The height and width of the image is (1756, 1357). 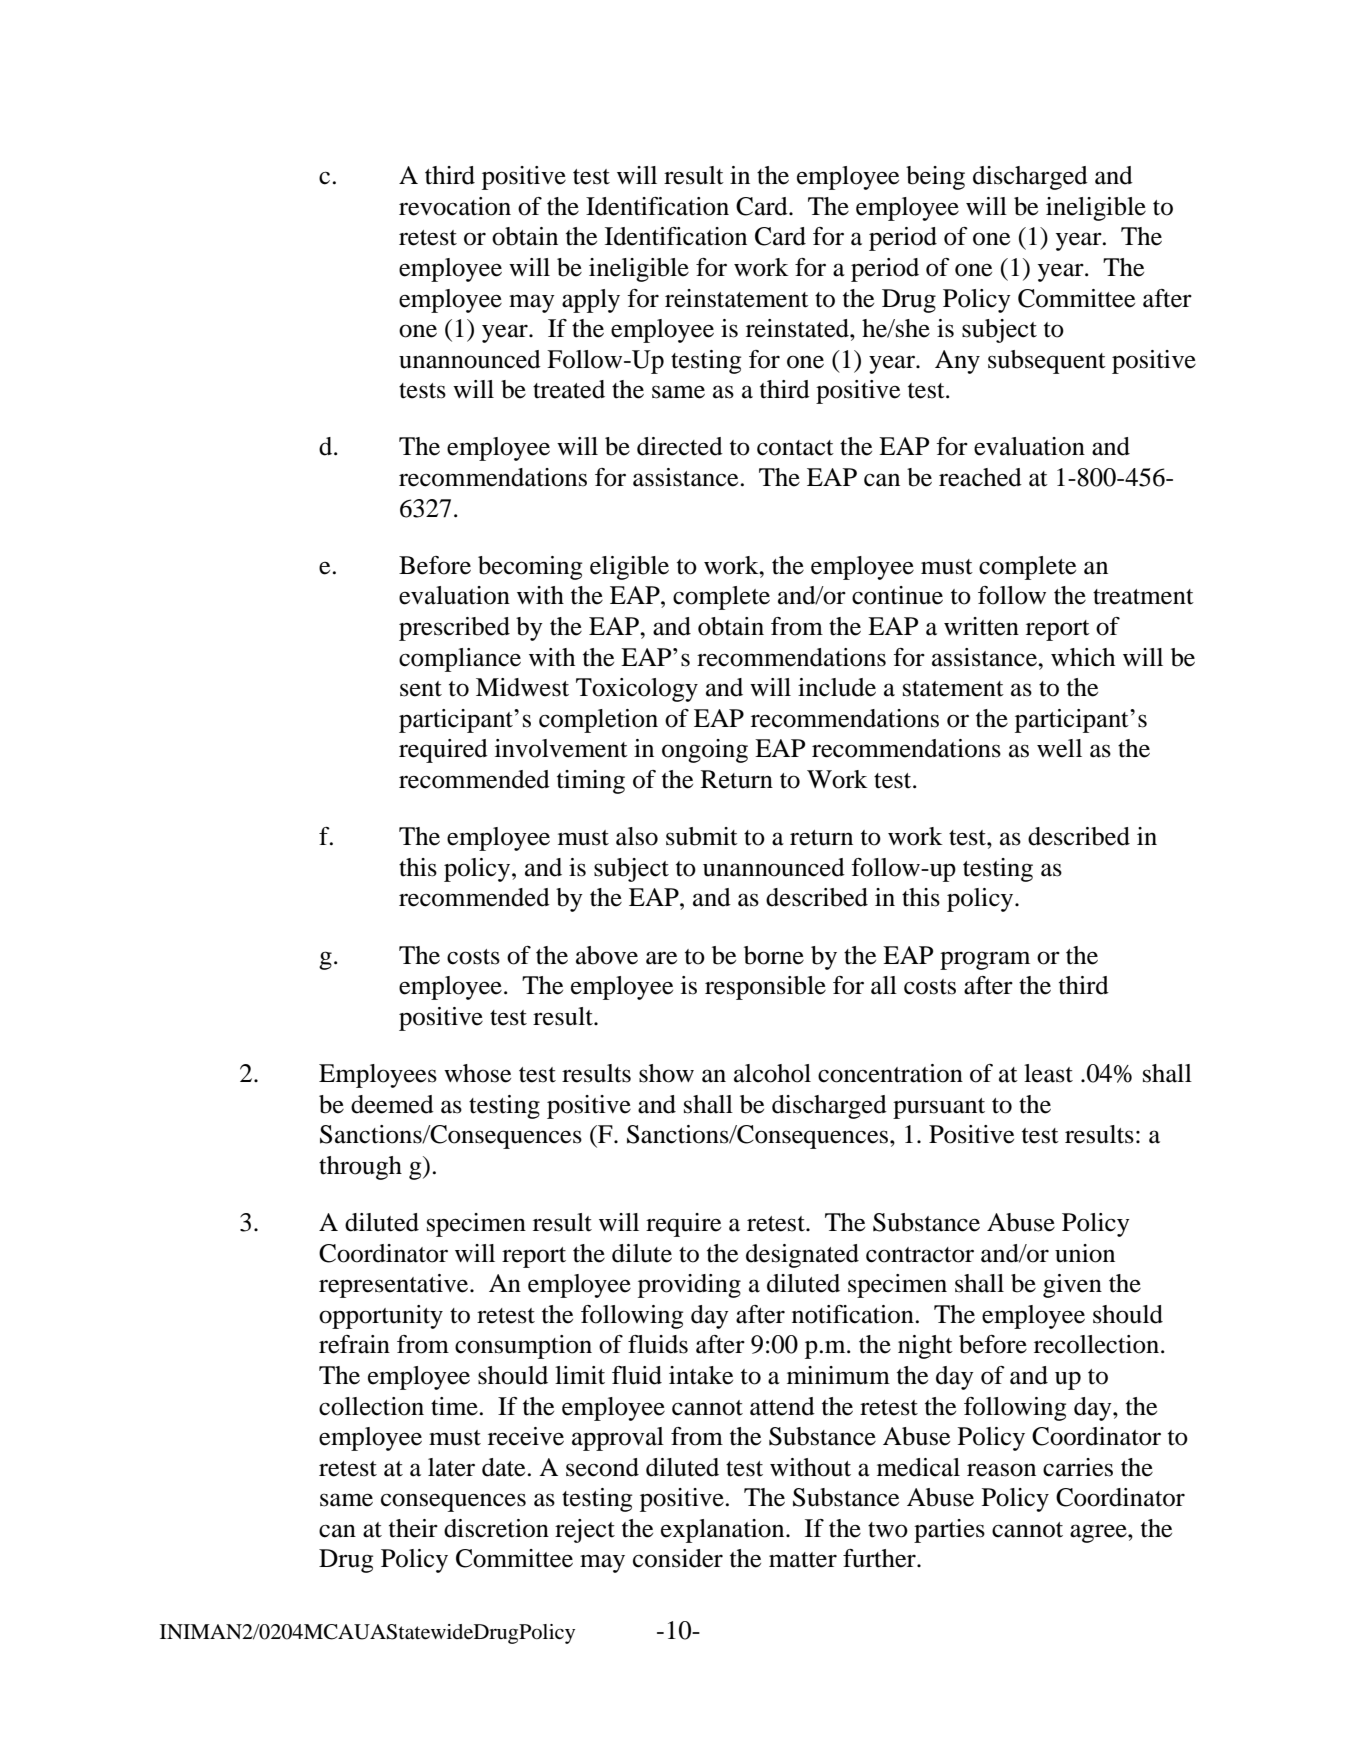 I want to click on becoming, so click(x=530, y=568).
